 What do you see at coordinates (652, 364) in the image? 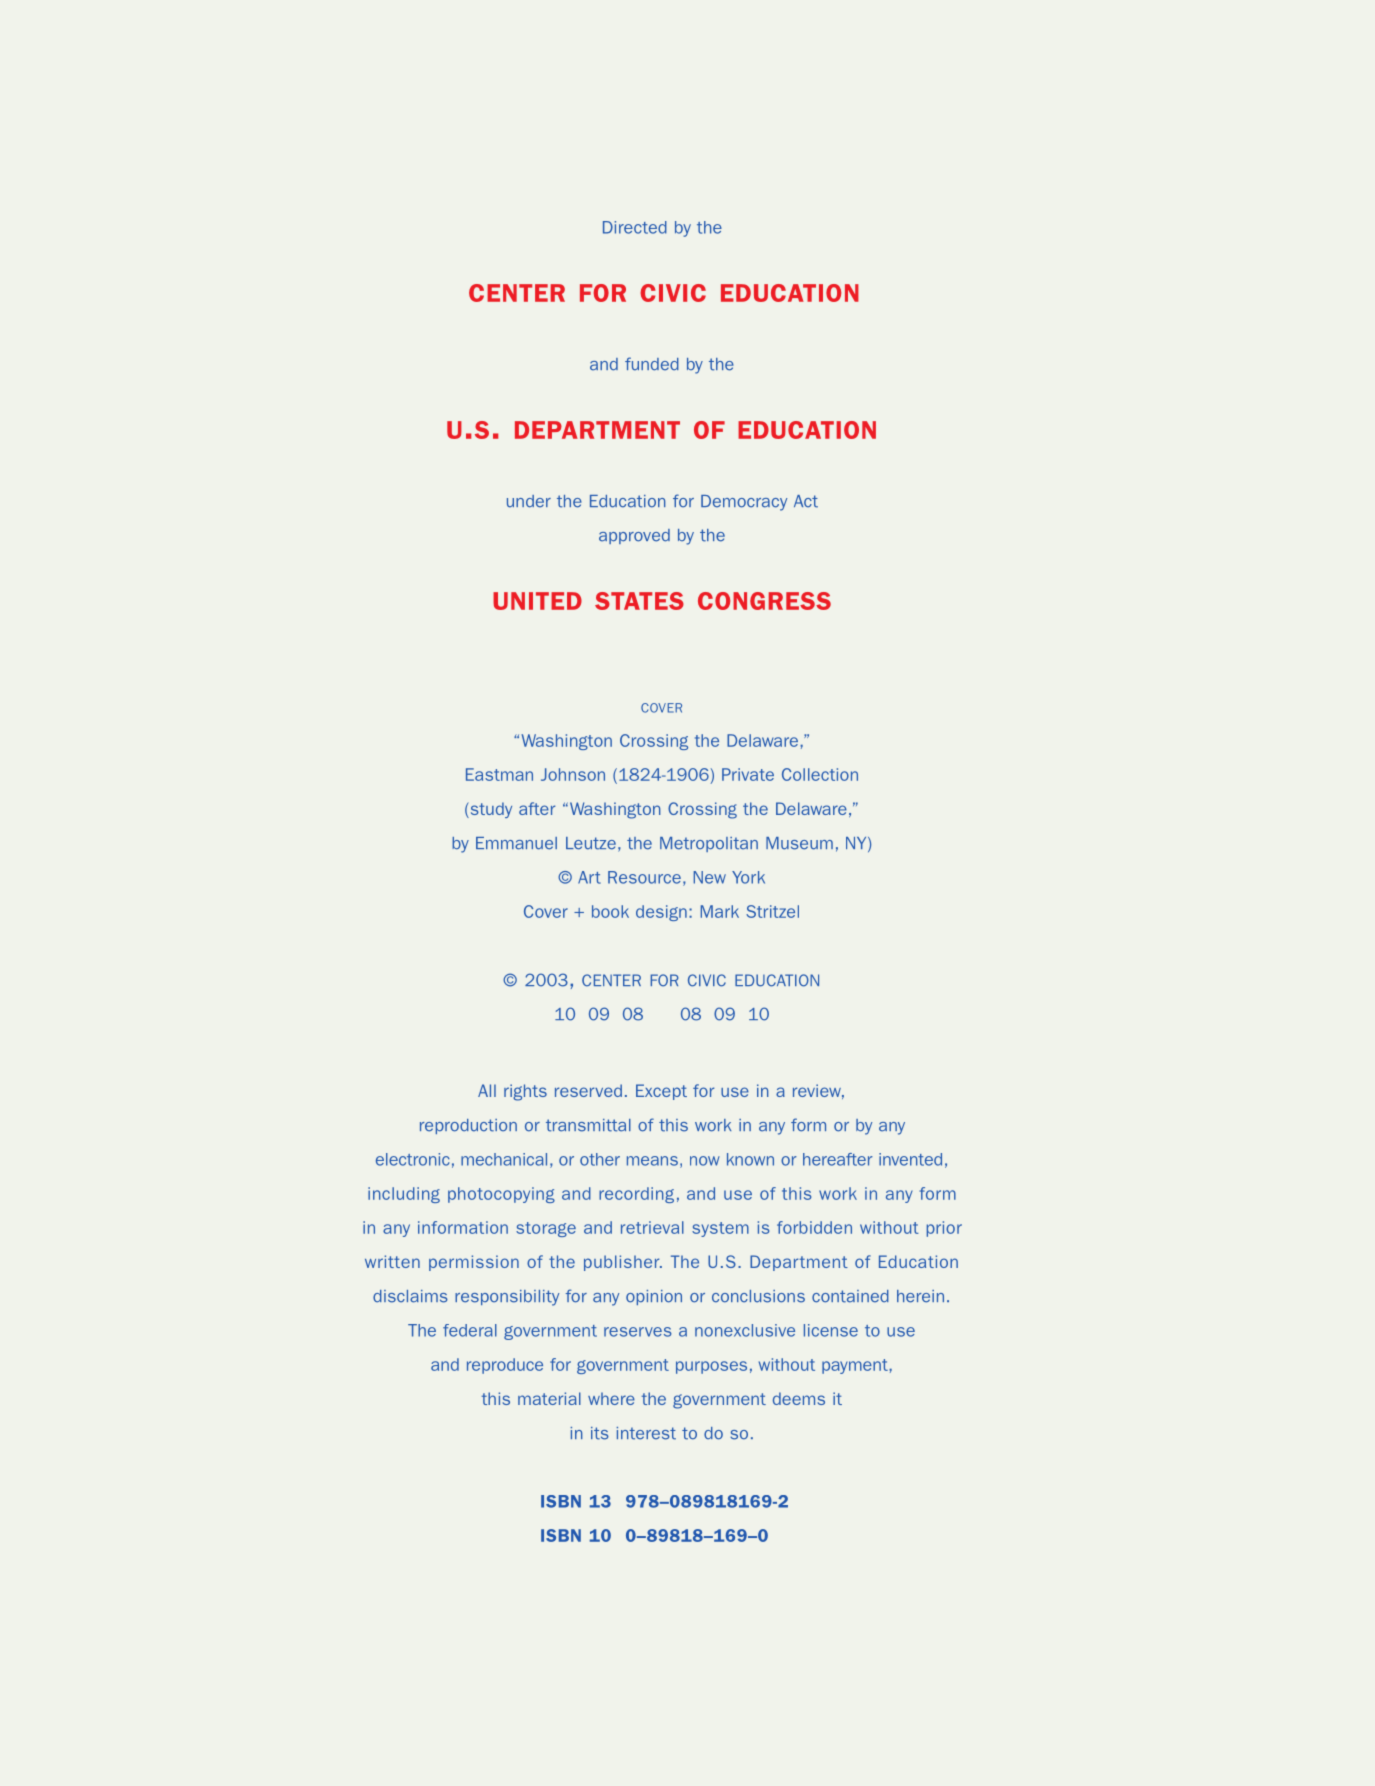
I see `funded` at bounding box center [652, 364].
